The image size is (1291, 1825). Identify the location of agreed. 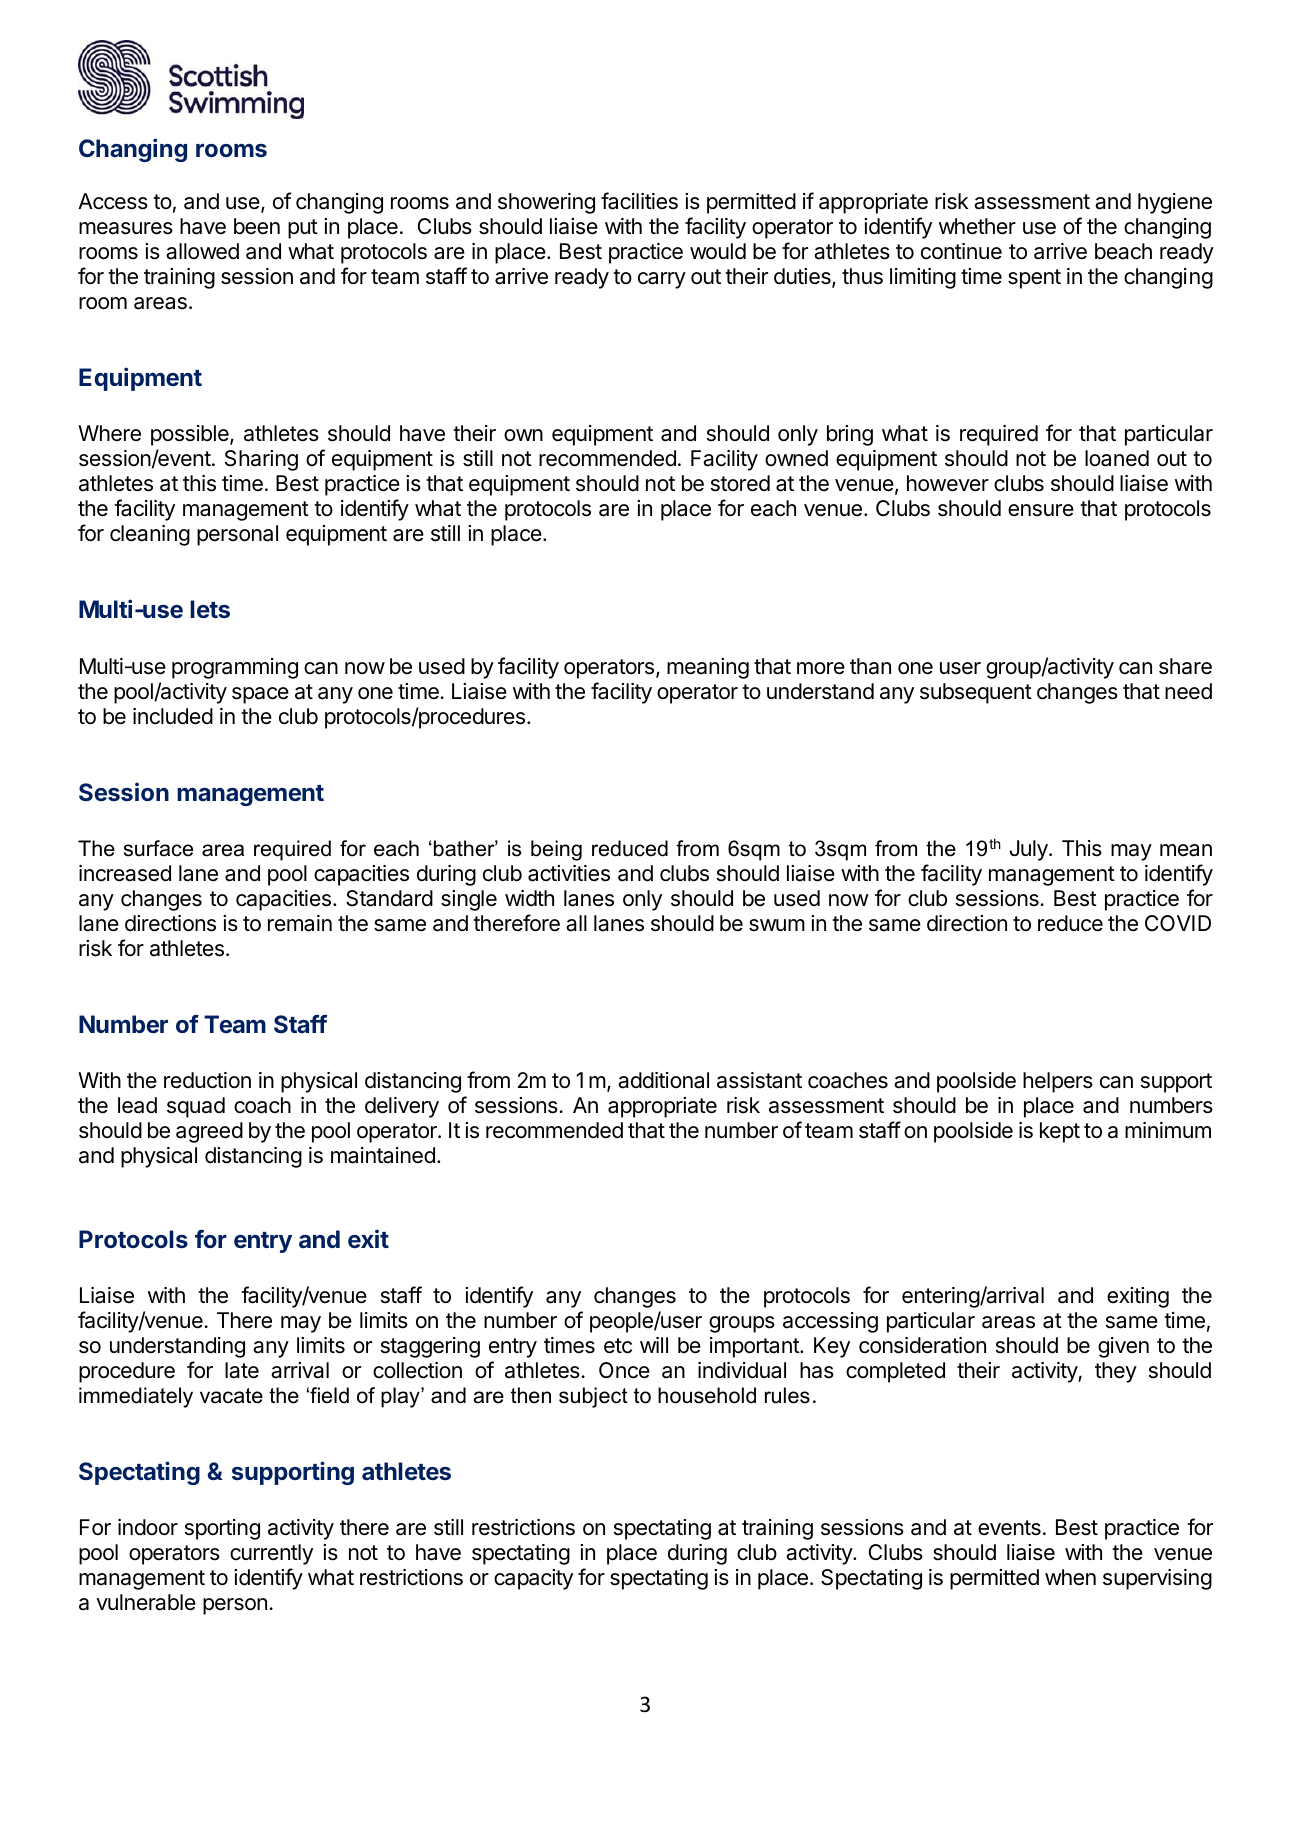
(209, 1132).
